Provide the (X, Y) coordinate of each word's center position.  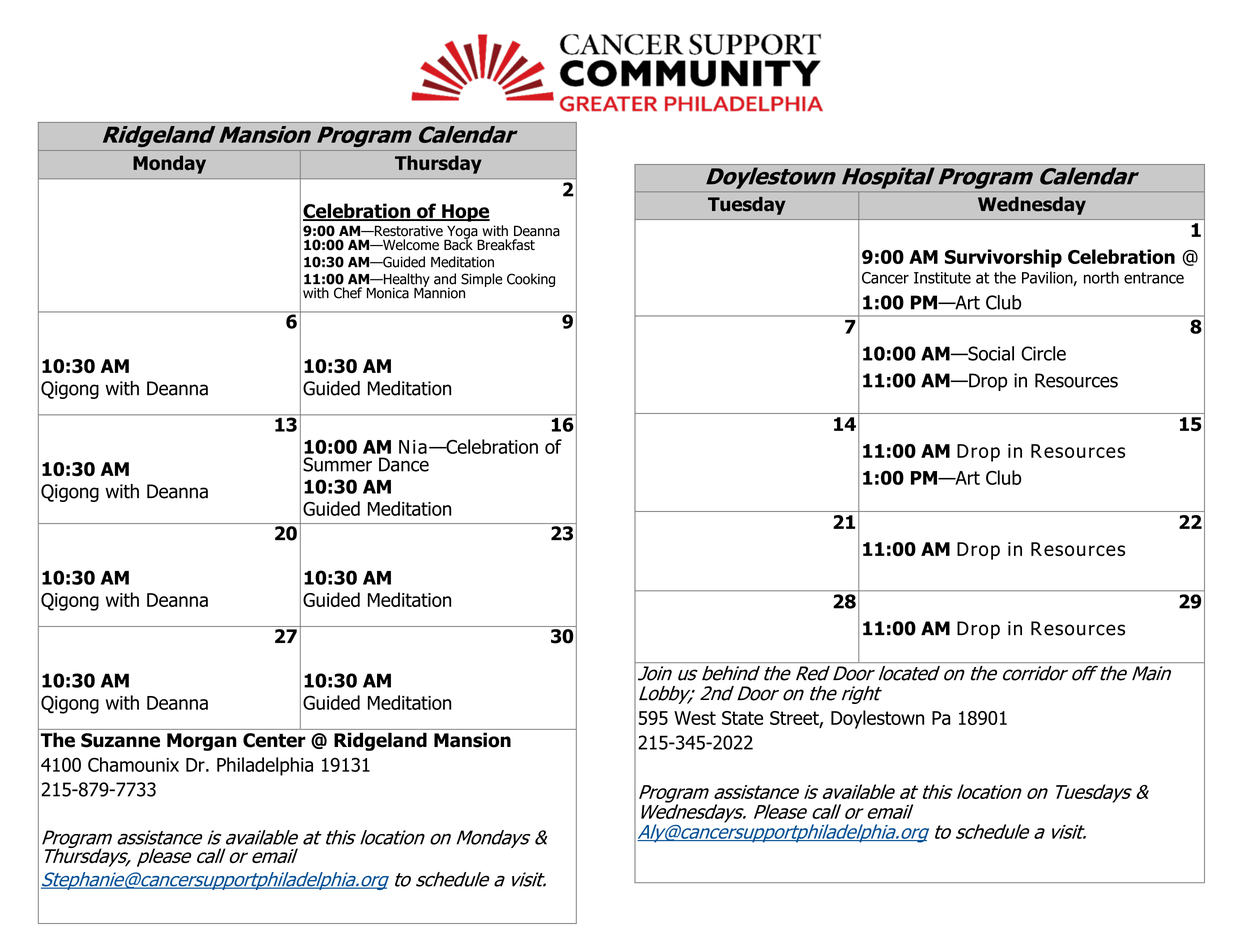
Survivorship (1003, 258)
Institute (942, 278)
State (742, 718)
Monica (388, 293)
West (695, 718)
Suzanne (120, 740)
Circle (1043, 353)
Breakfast (506, 245)
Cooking (531, 280)
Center (274, 740)
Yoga (462, 233)
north (1101, 277)
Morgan (202, 742)
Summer (337, 464)
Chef (348, 293)
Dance (404, 464)
